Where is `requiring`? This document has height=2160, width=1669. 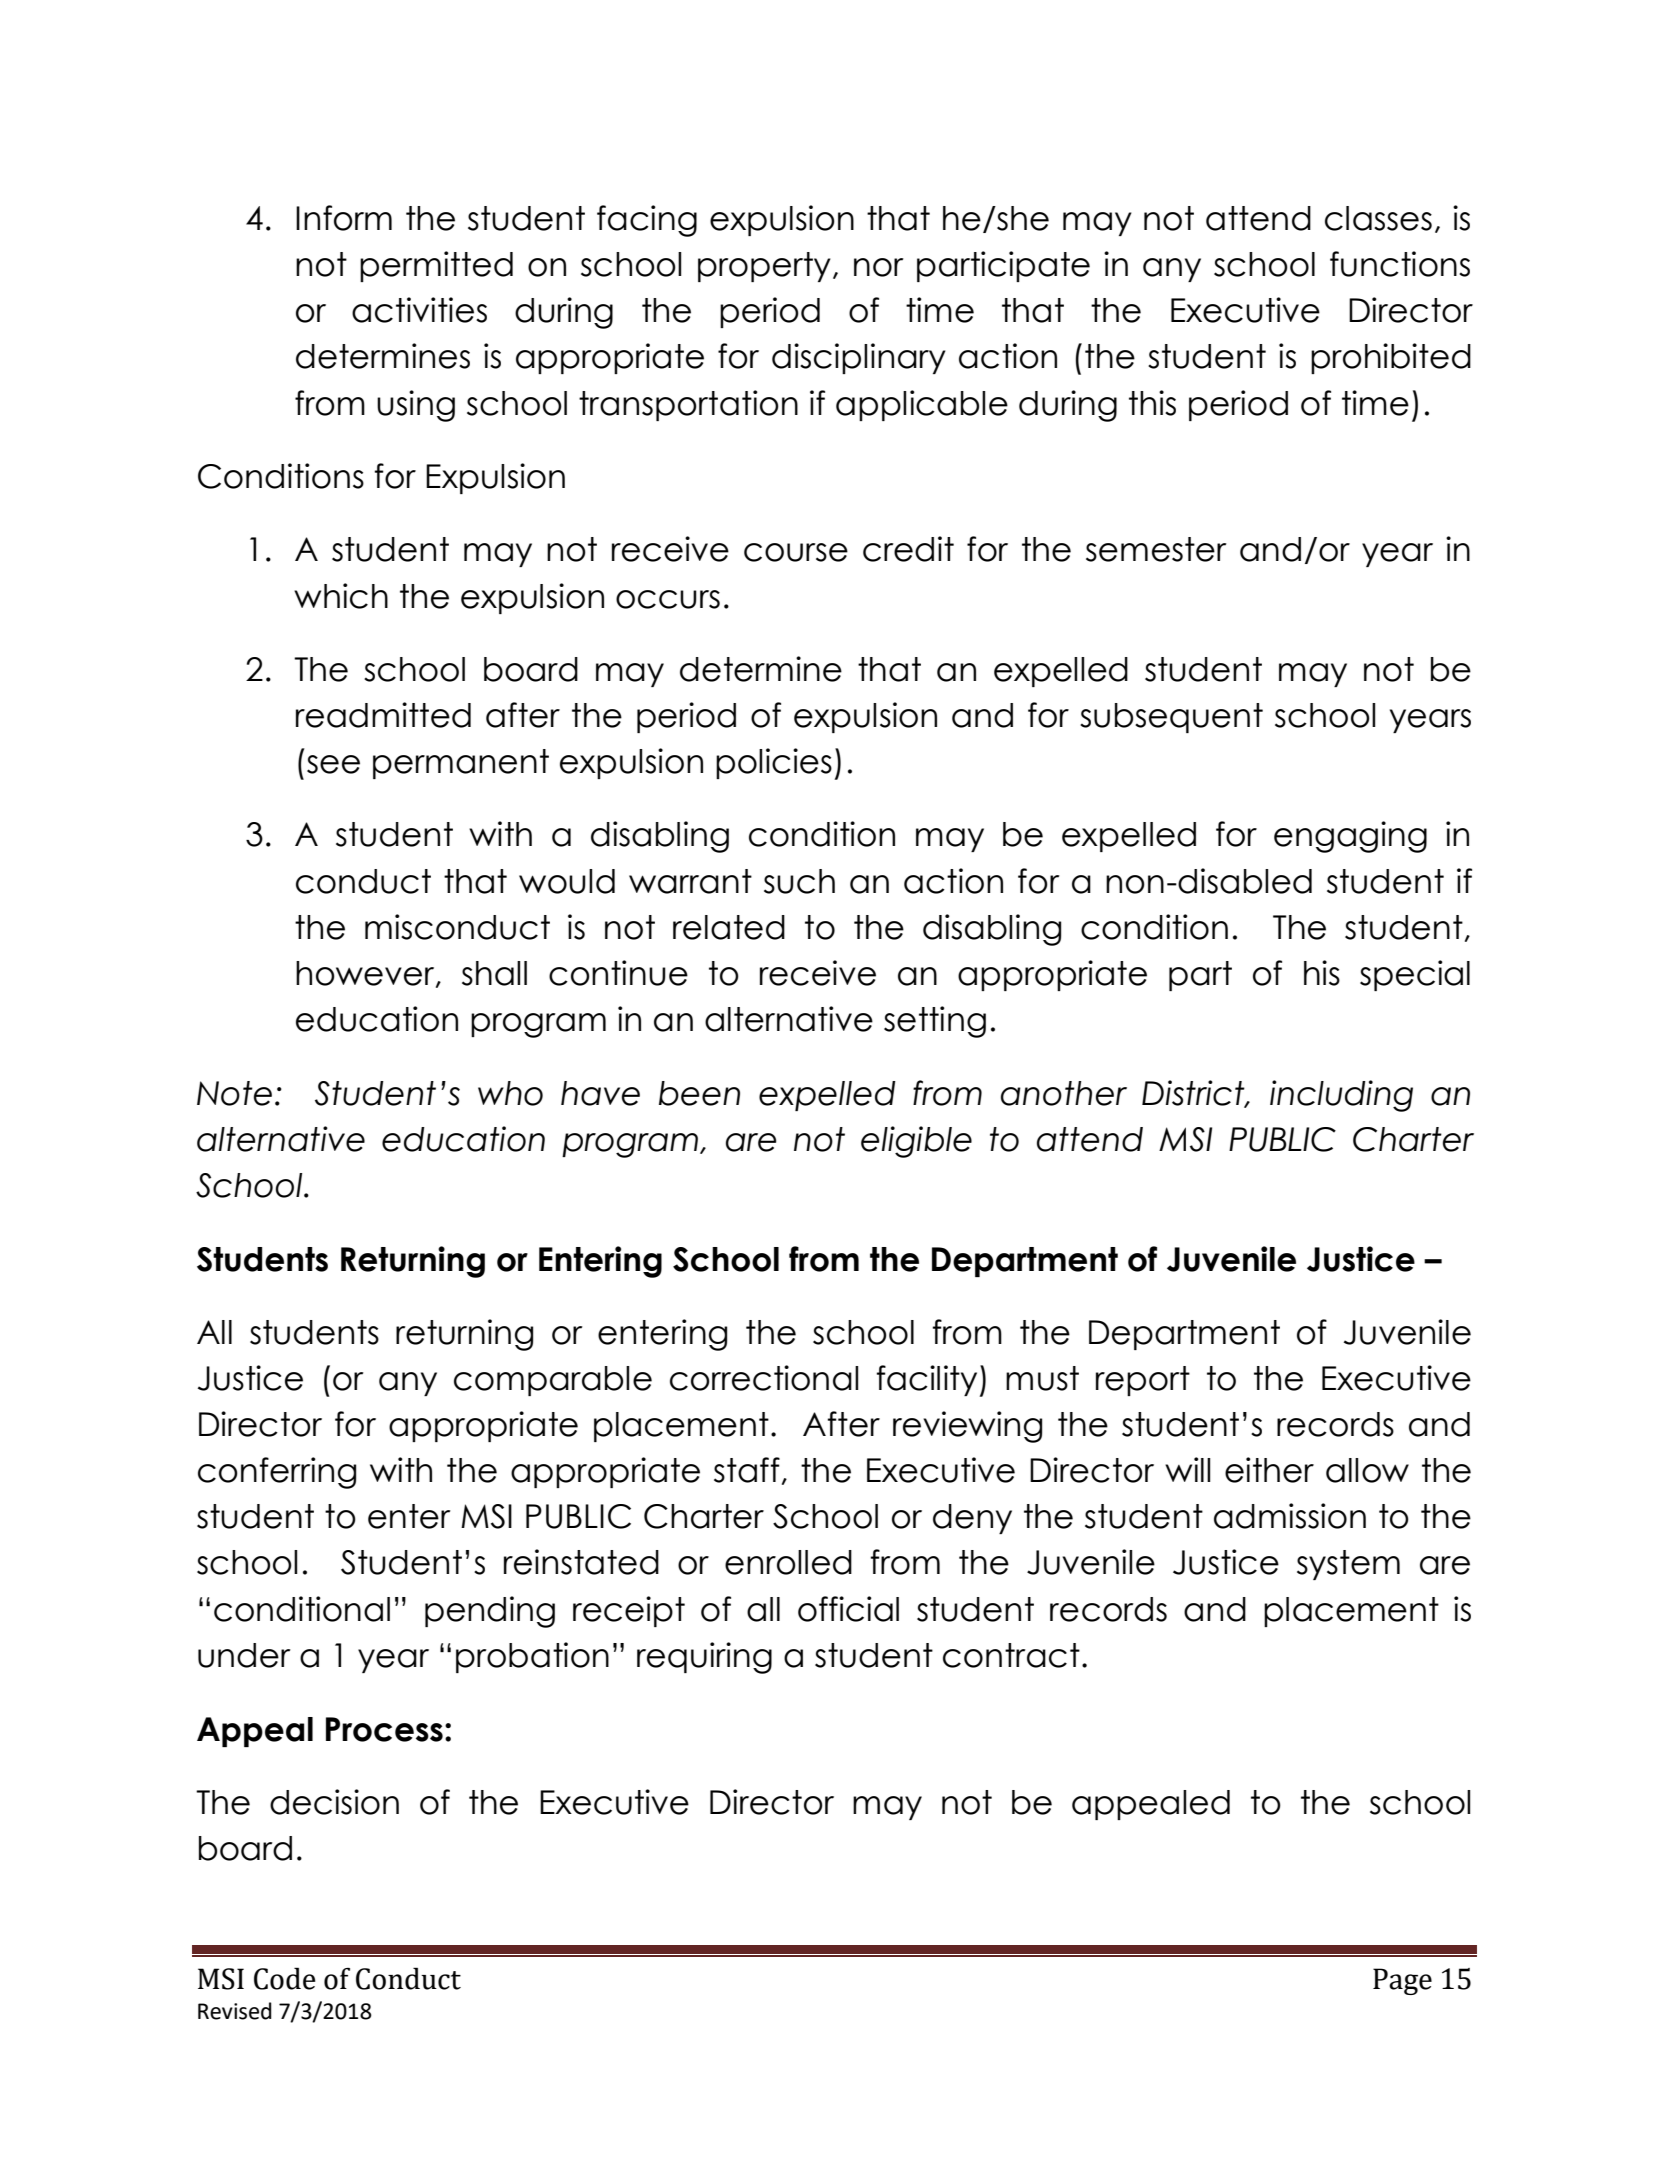 requiring is located at coordinates (704, 1658).
